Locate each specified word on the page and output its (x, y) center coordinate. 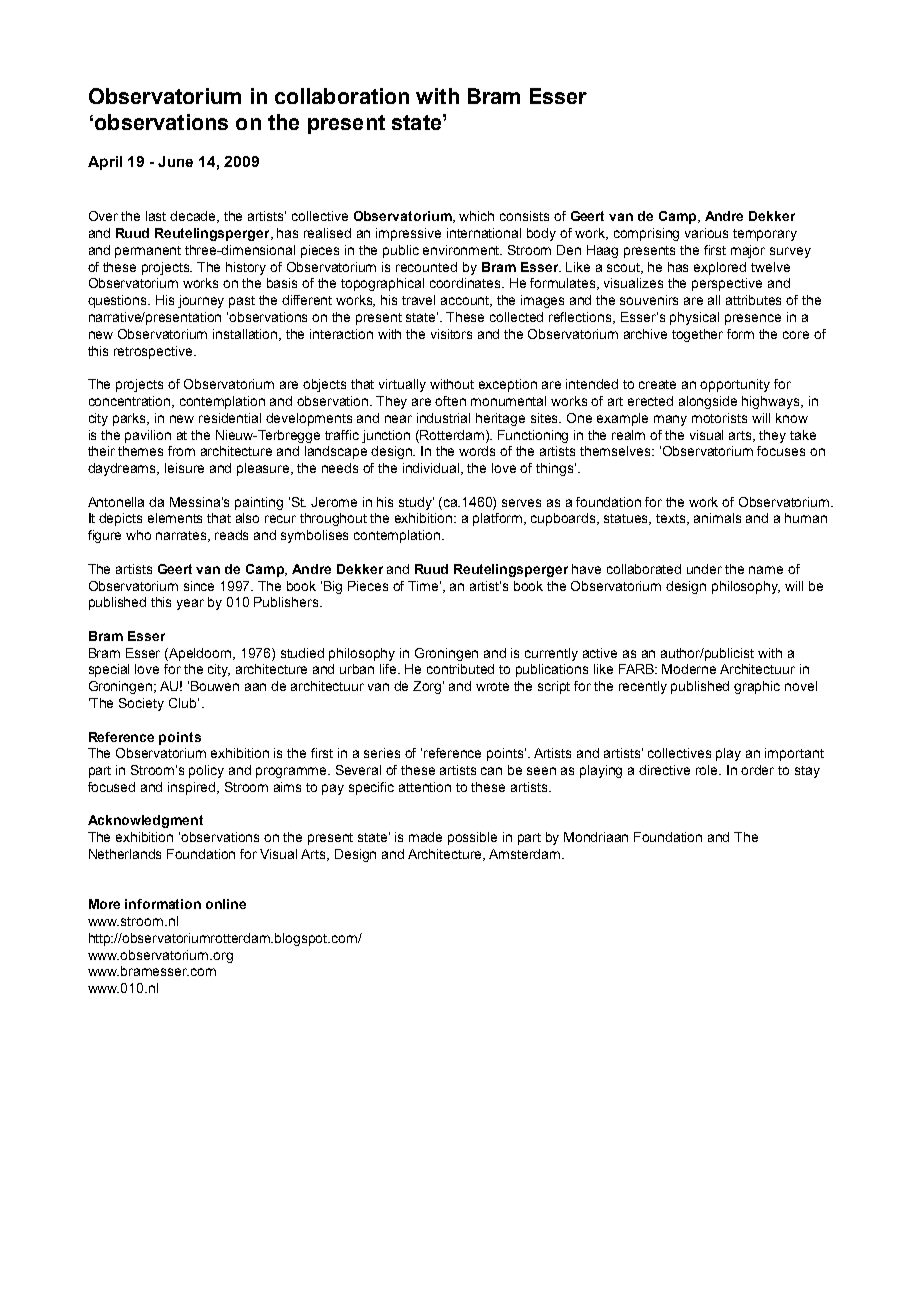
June (175, 161)
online (226, 904)
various (706, 233)
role (708, 770)
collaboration (342, 96)
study (416, 503)
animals (717, 518)
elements (175, 518)
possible (472, 838)
